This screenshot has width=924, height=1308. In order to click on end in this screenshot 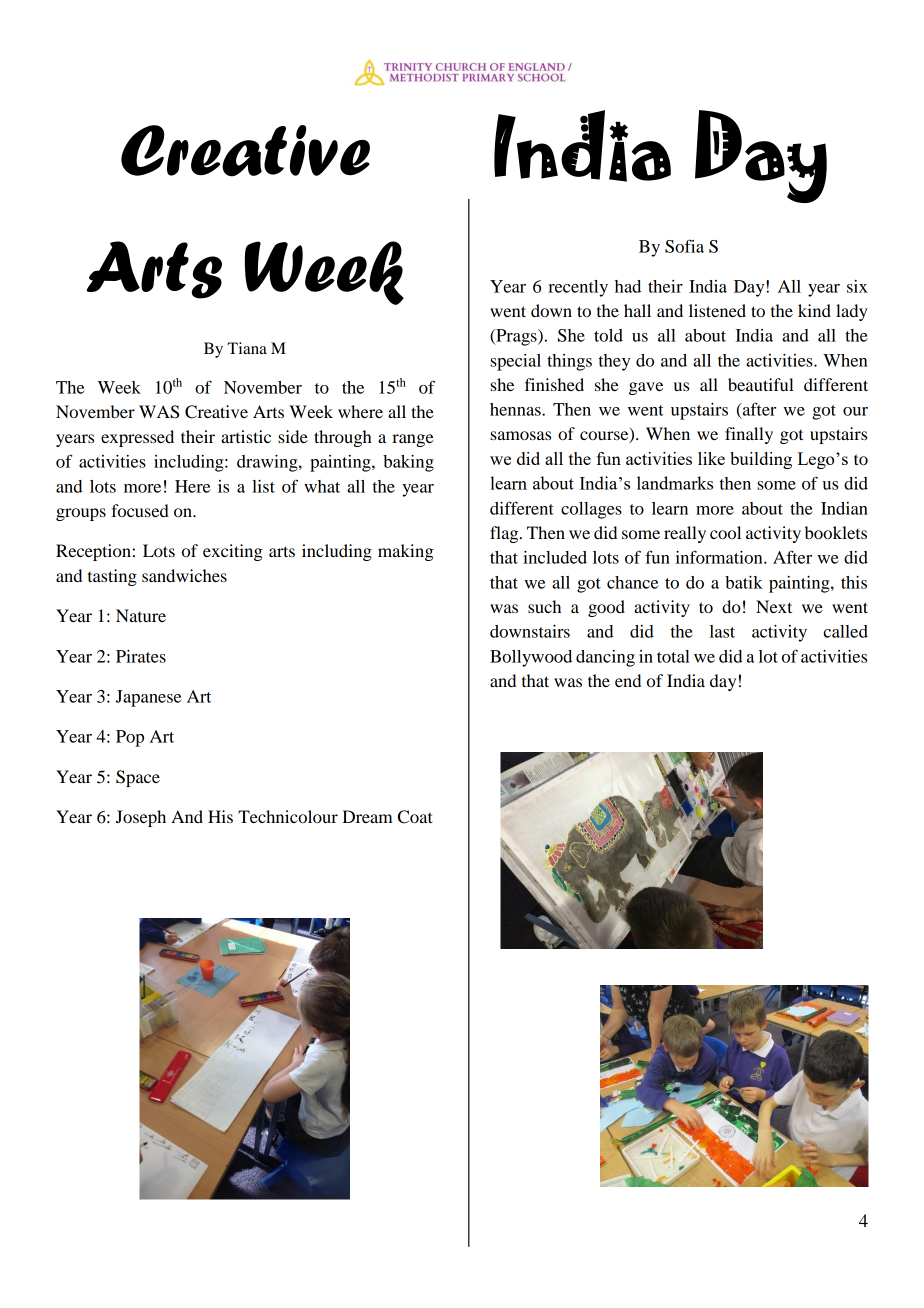, I will do `click(628, 680)`.
